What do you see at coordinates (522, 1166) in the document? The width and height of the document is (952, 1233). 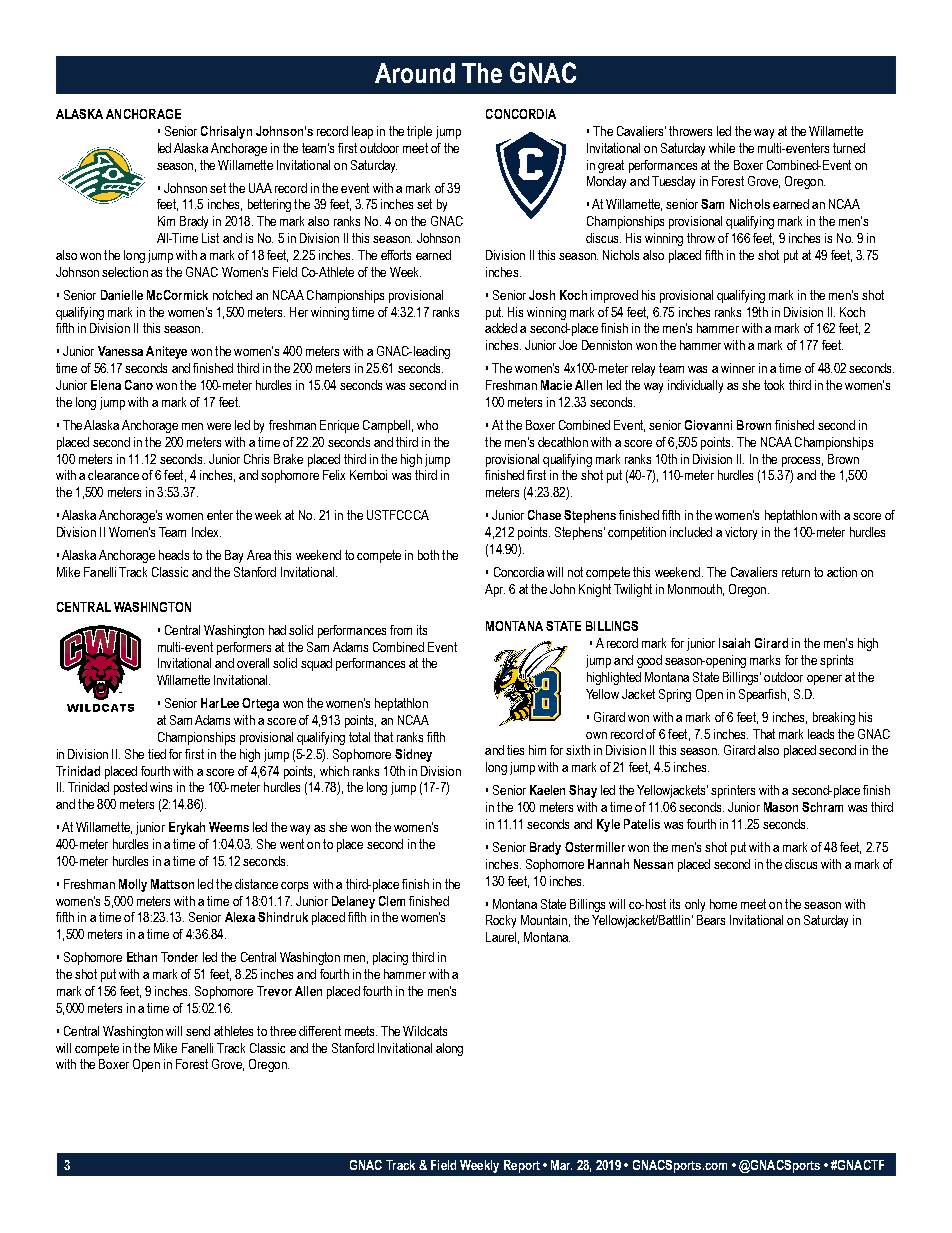 I see `Report` at bounding box center [522, 1166].
